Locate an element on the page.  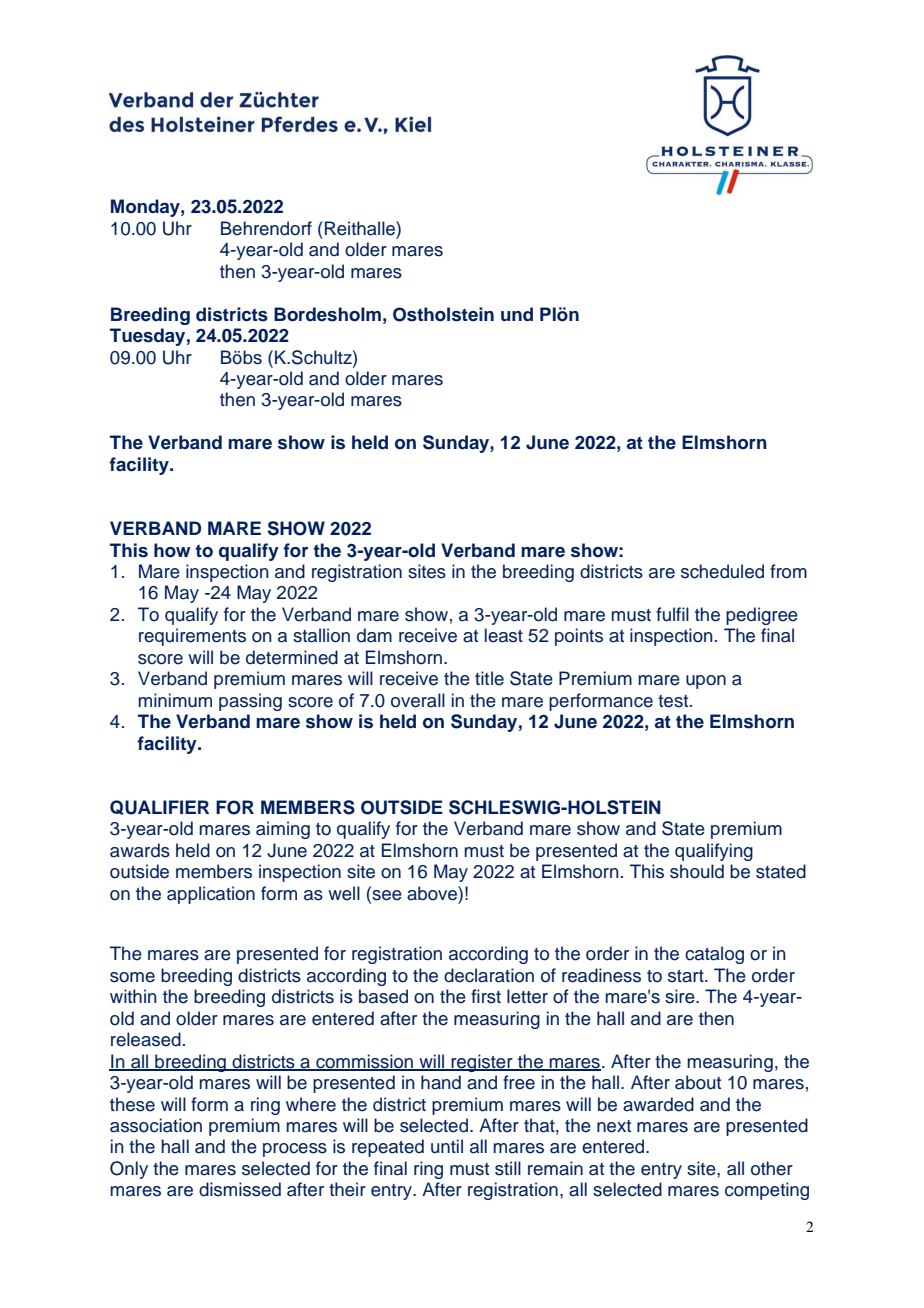
dismissed is located at coordinates (240, 1189).
